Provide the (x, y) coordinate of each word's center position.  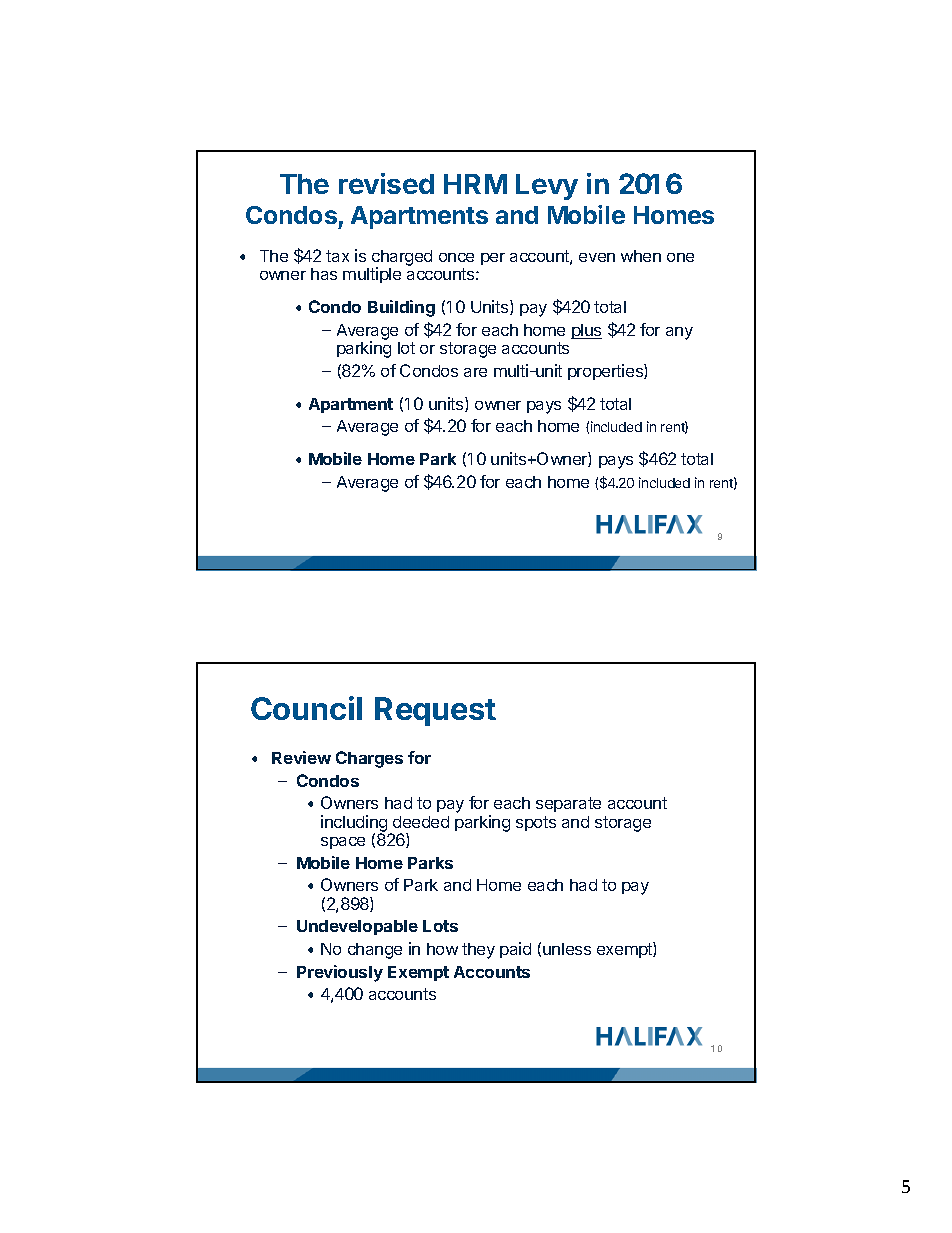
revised (386, 183)
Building (401, 308)
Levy (547, 187)
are (475, 372)
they (478, 951)
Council (306, 708)
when (641, 256)
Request (435, 711)
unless (567, 949)
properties (606, 372)
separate (568, 804)
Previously (340, 973)
